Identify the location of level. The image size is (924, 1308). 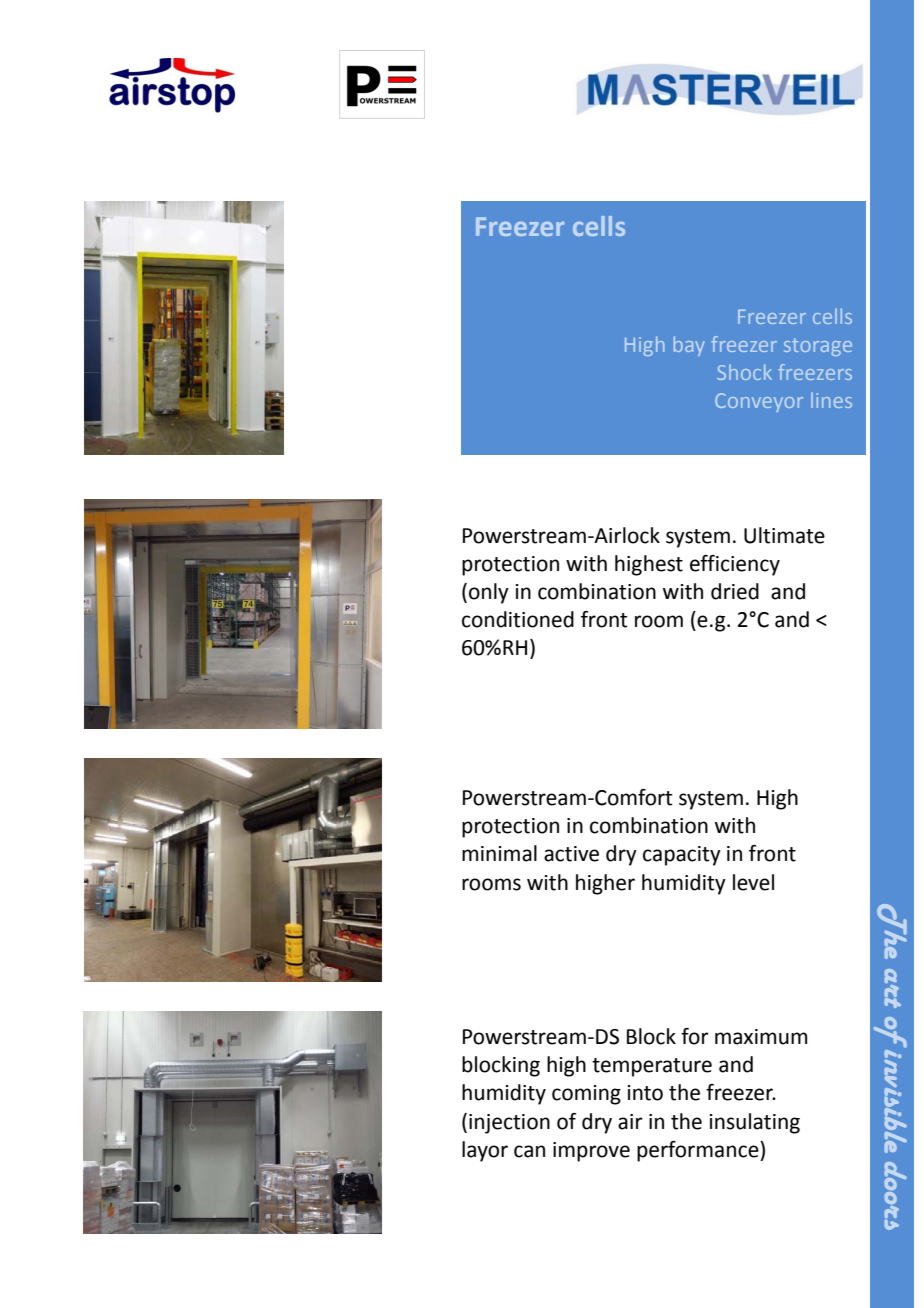
(753, 882).
